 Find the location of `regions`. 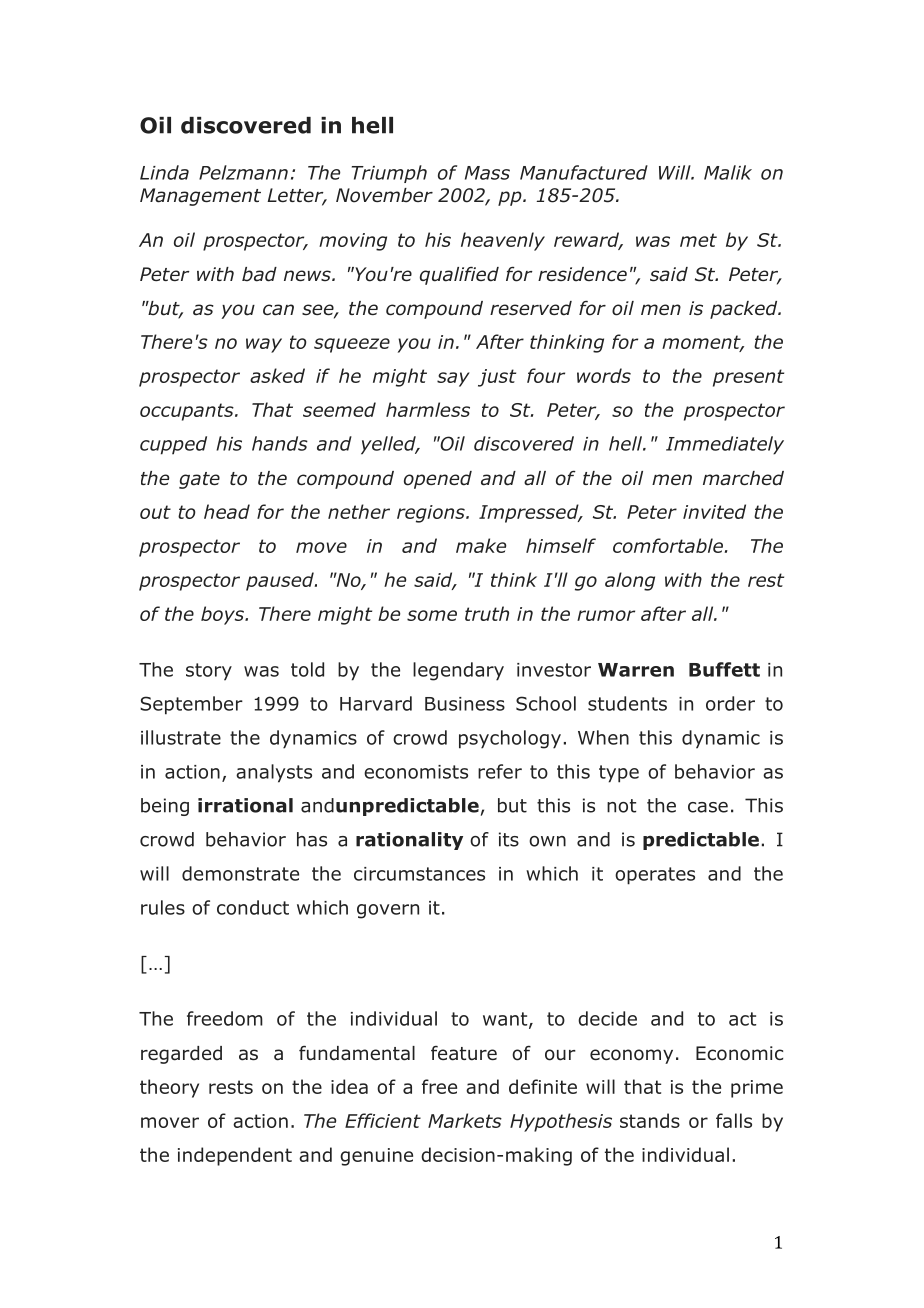

regions is located at coordinates (432, 514).
